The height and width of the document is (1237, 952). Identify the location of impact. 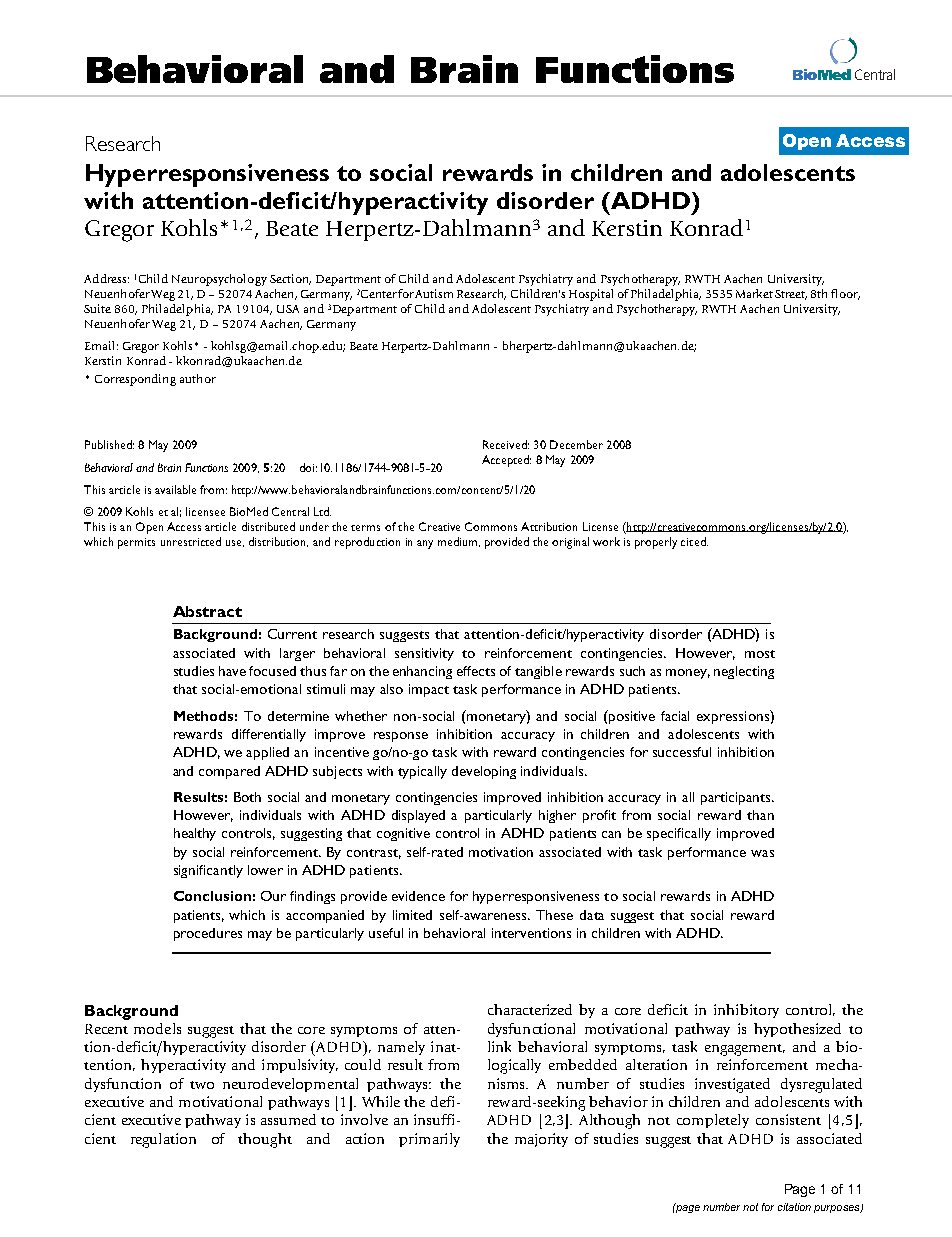
(429, 690).
